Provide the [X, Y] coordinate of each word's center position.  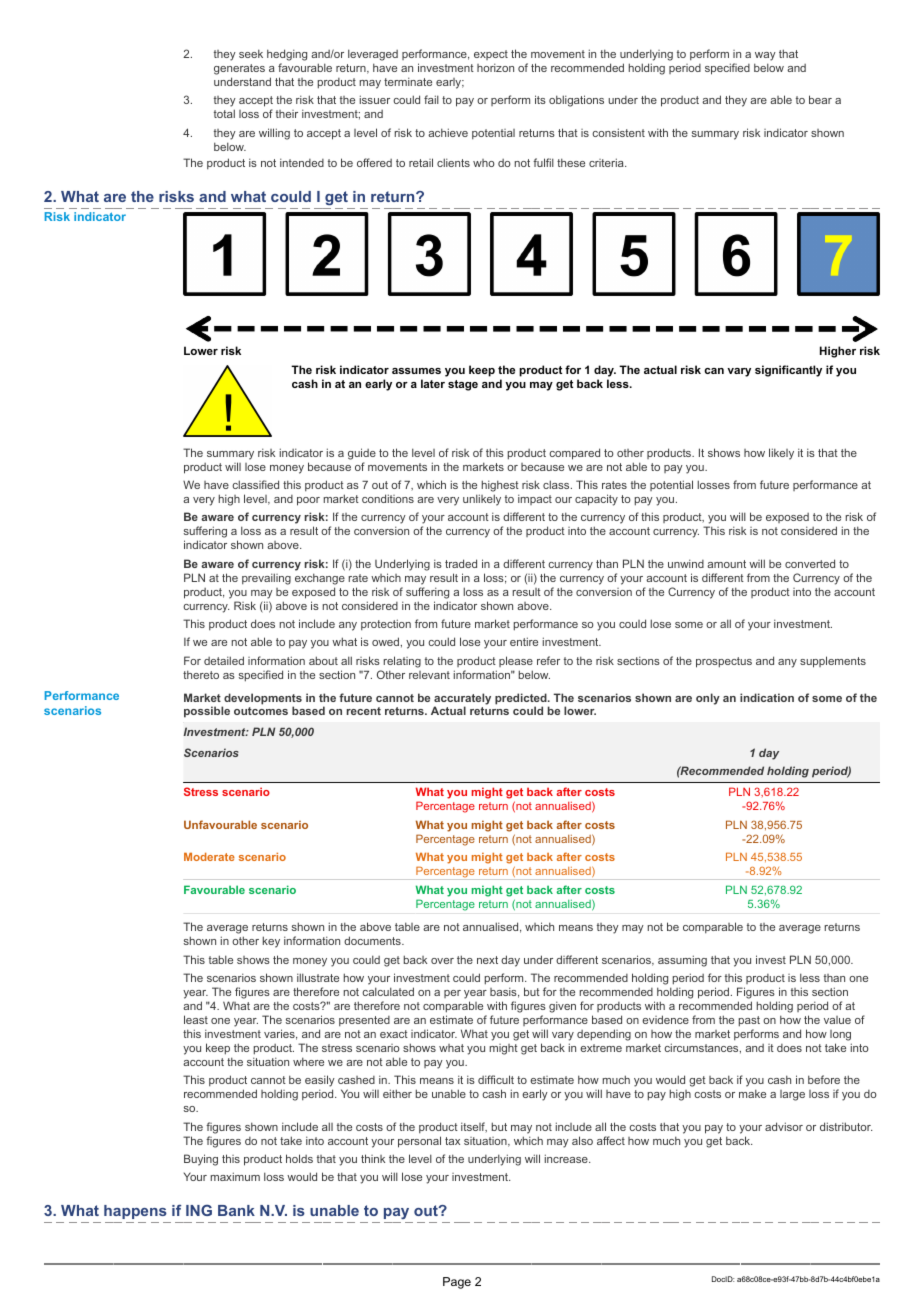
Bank [236, 1210]
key [271, 942]
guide [362, 454]
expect [491, 55]
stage [463, 385]
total [224, 113]
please [516, 661]
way [765, 56]
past [749, 1021]
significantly [788, 371]
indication [767, 697]
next [487, 960]
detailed [224, 660]
